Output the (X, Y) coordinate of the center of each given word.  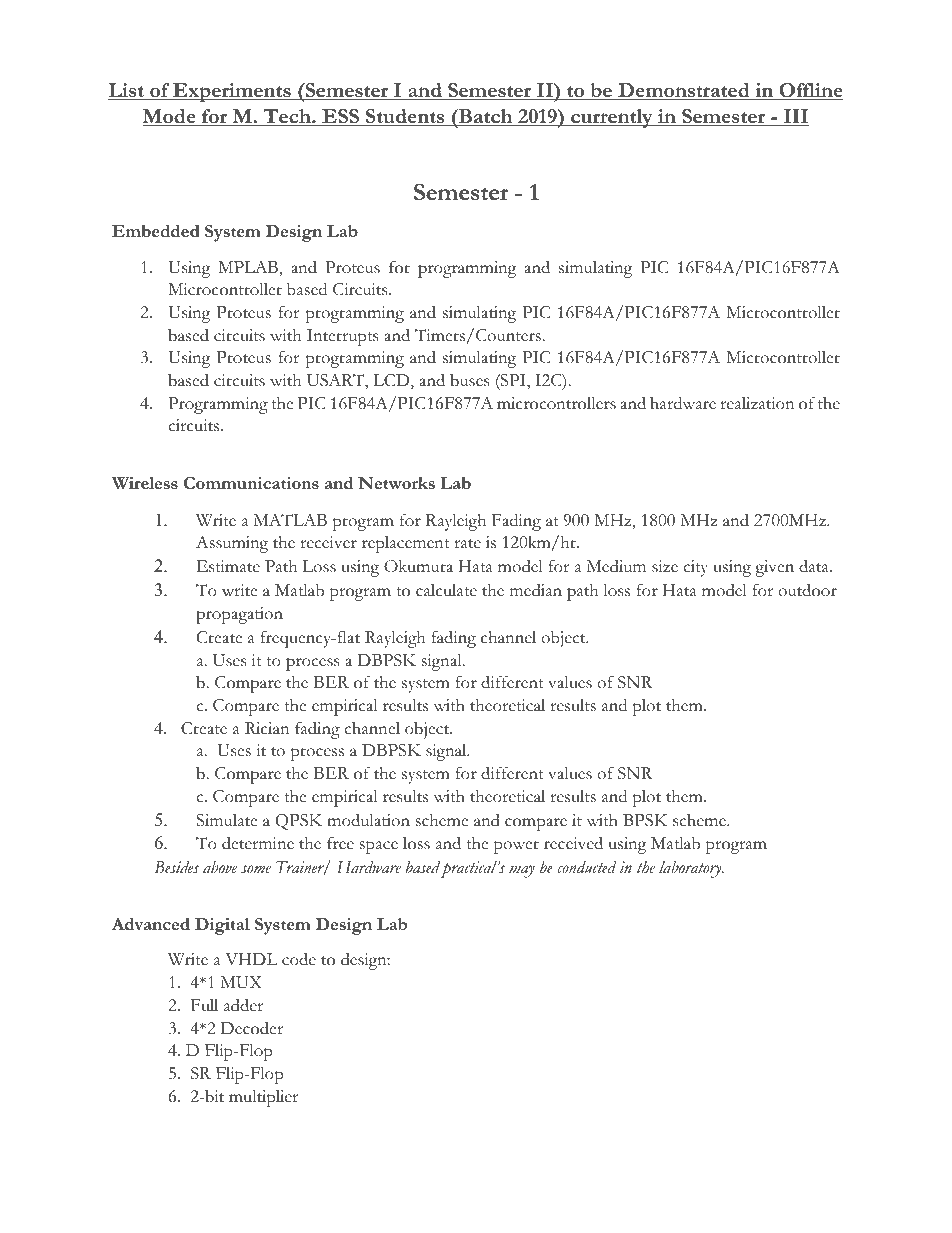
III (795, 117)
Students (405, 117)
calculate (446, 590)
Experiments (232, 93)
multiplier (263, 1098)
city (695, 568)
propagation (239, 615)
